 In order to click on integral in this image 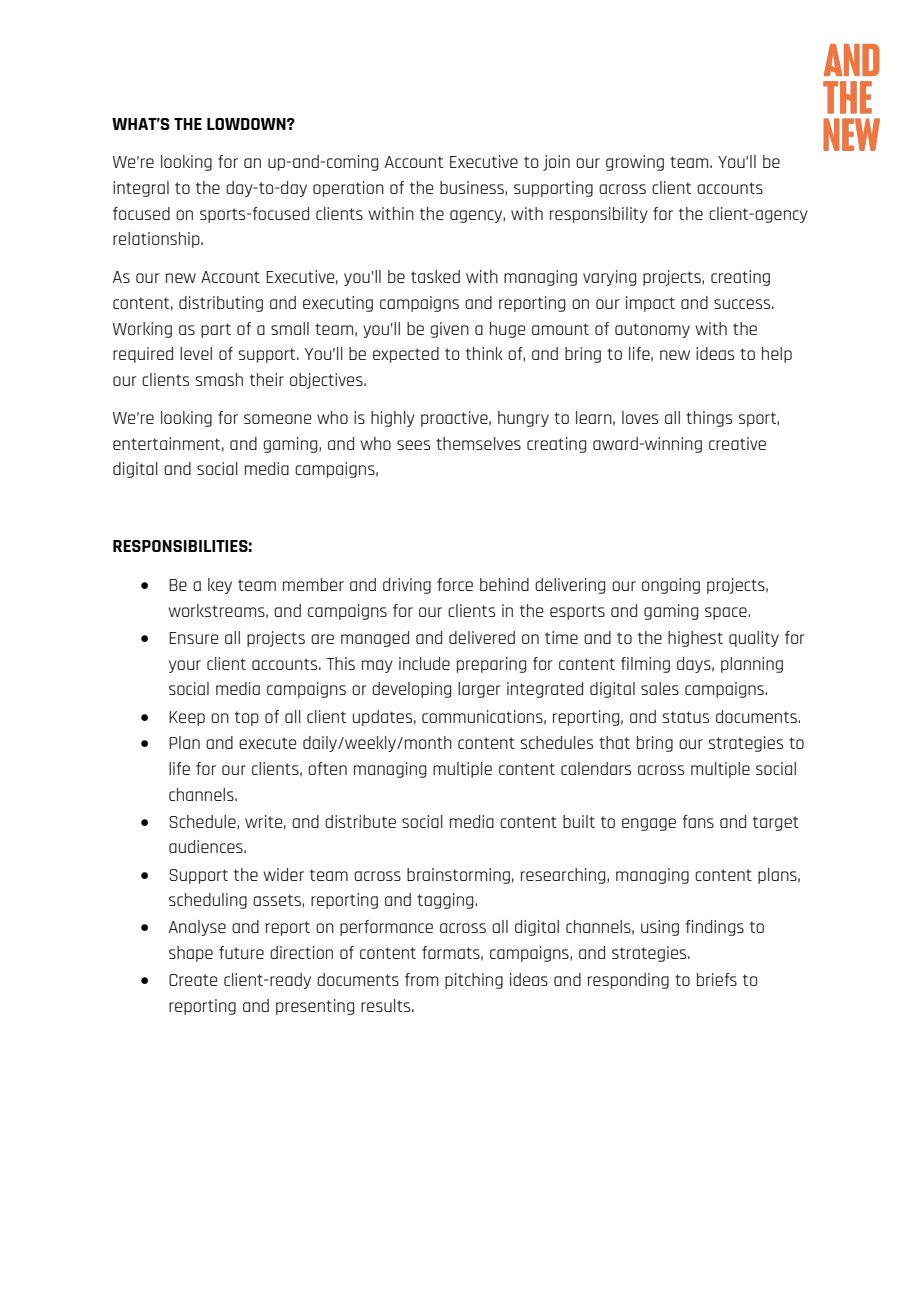, I will do `click(141, 189)`.
